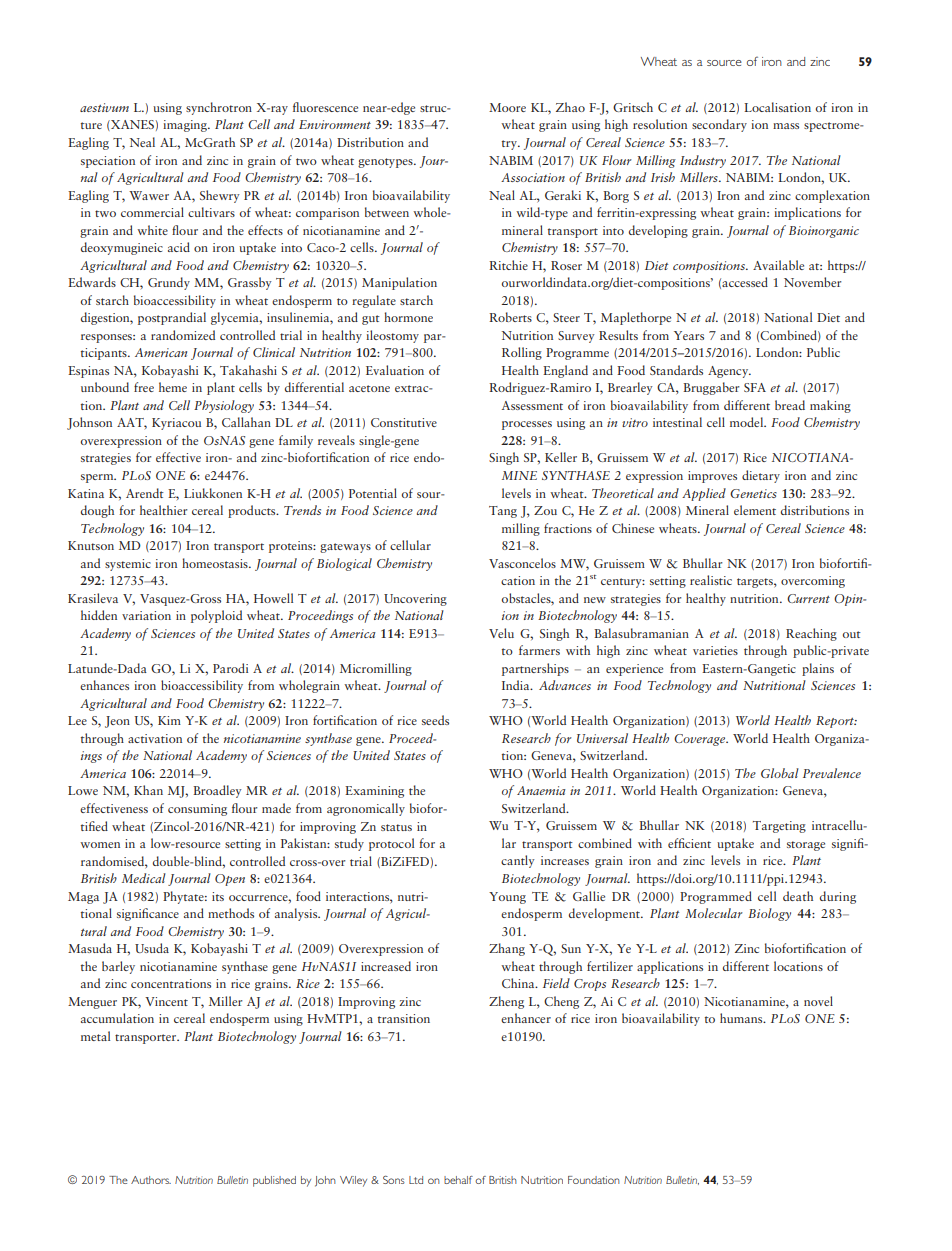  What do you see at coordinates (99, 615) in the page?
I see `hidden` at bounding box center [99, 615].
